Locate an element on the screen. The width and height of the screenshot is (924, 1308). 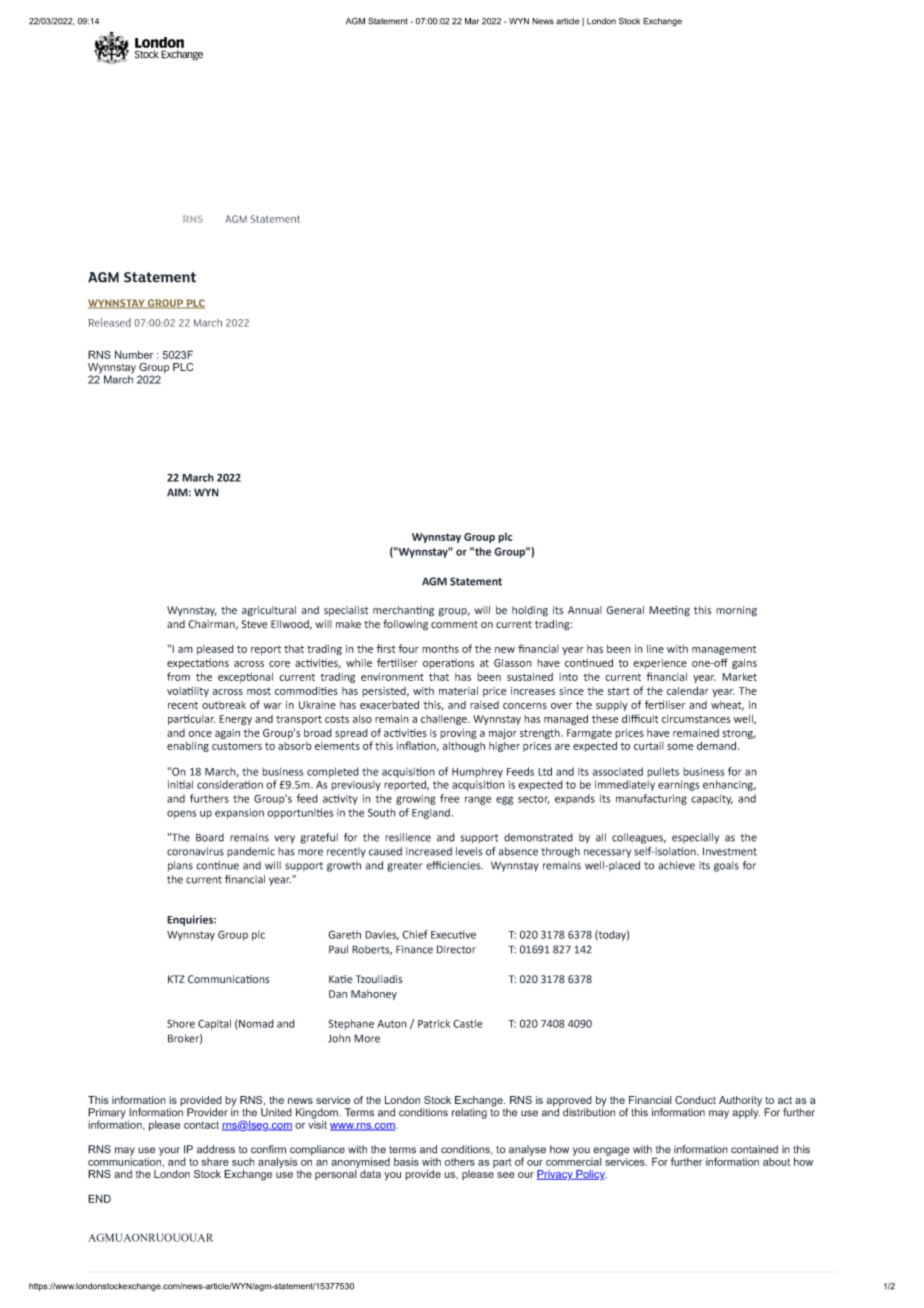
Released is located at coordinates (109, 322).
